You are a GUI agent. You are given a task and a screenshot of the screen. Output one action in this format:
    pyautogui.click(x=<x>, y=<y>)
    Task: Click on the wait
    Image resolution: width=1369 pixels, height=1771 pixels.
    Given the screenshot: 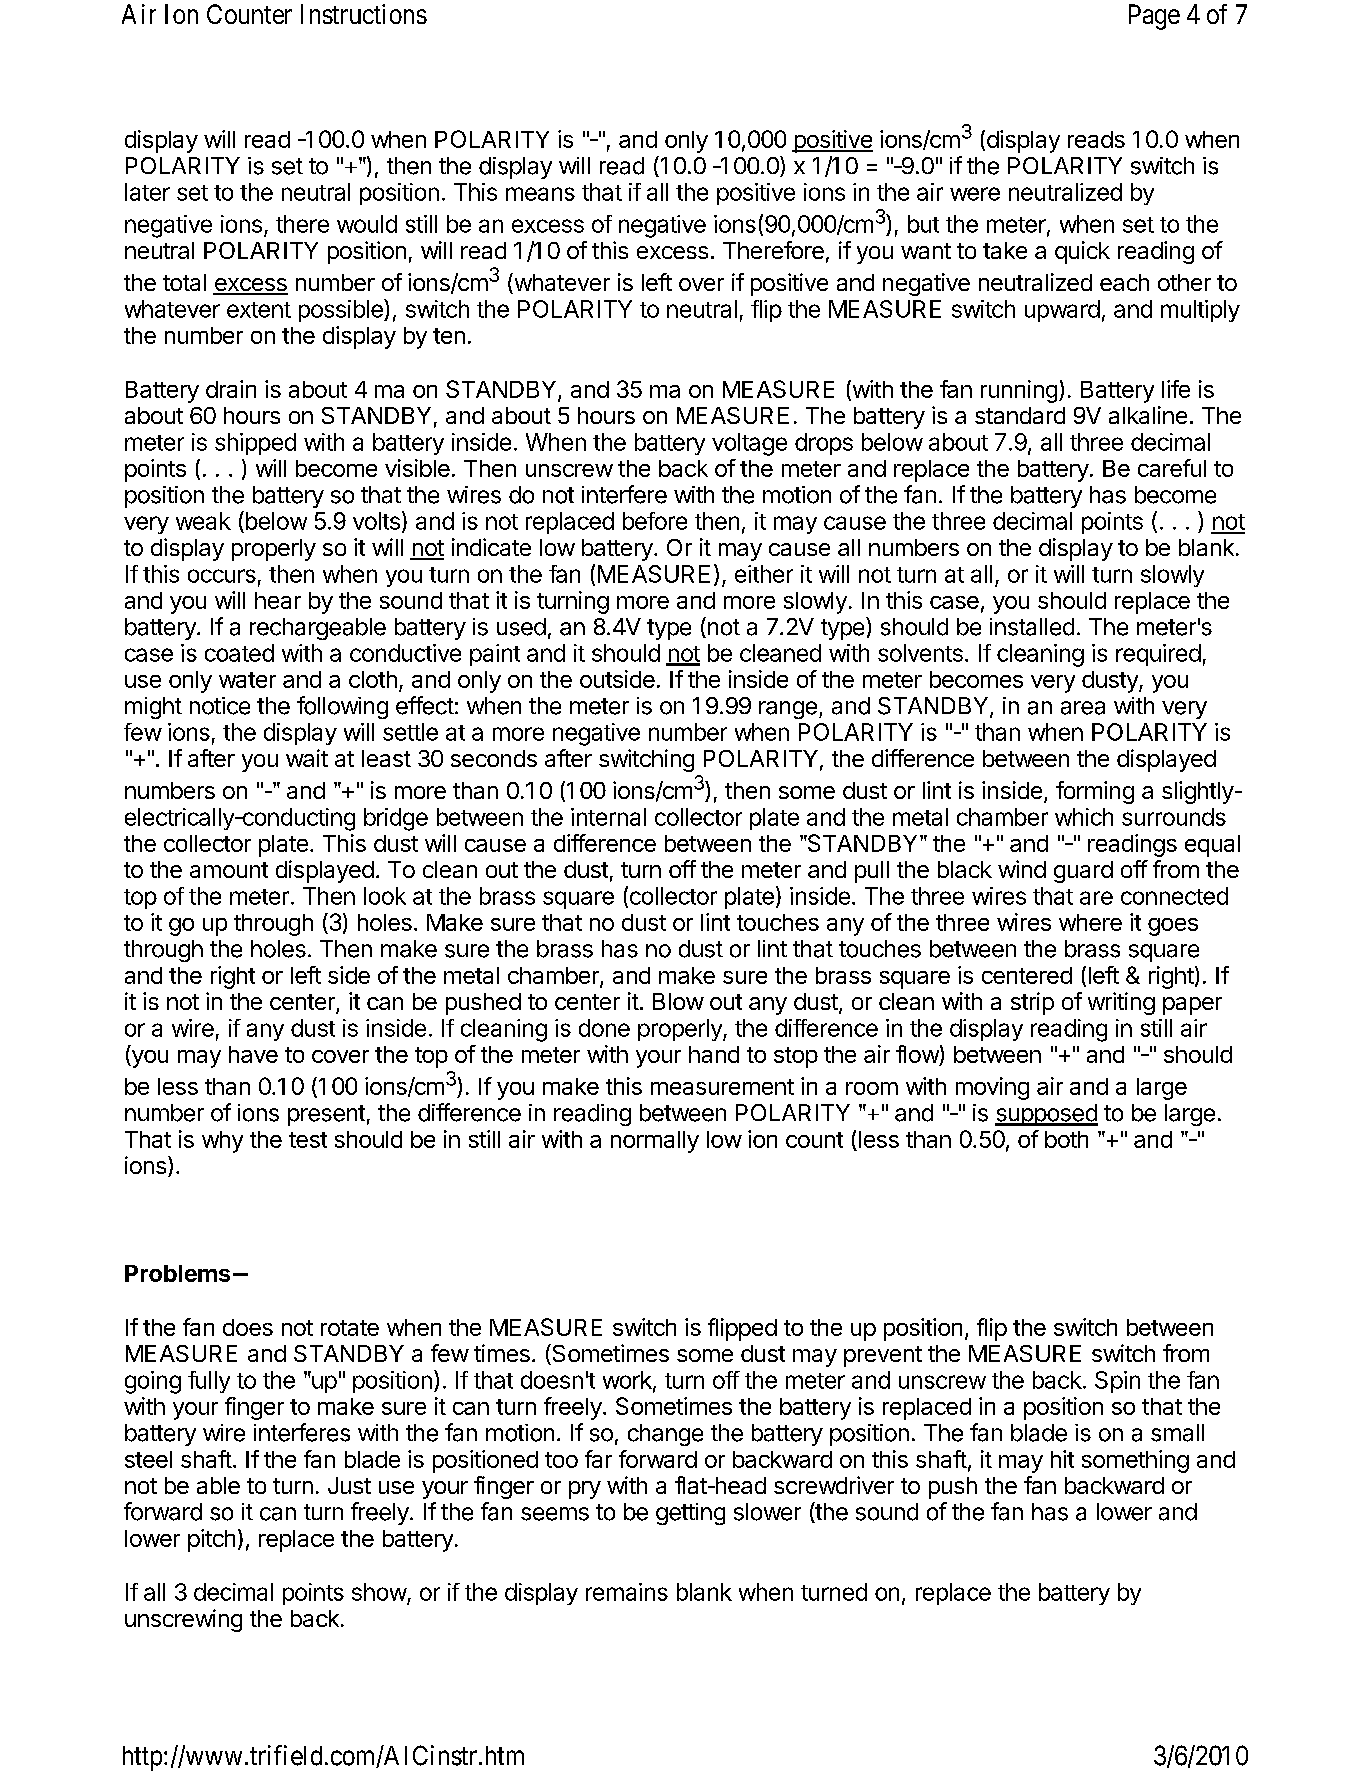 What is the action you would take?
    pyautogui.click(x=307, y=758)
